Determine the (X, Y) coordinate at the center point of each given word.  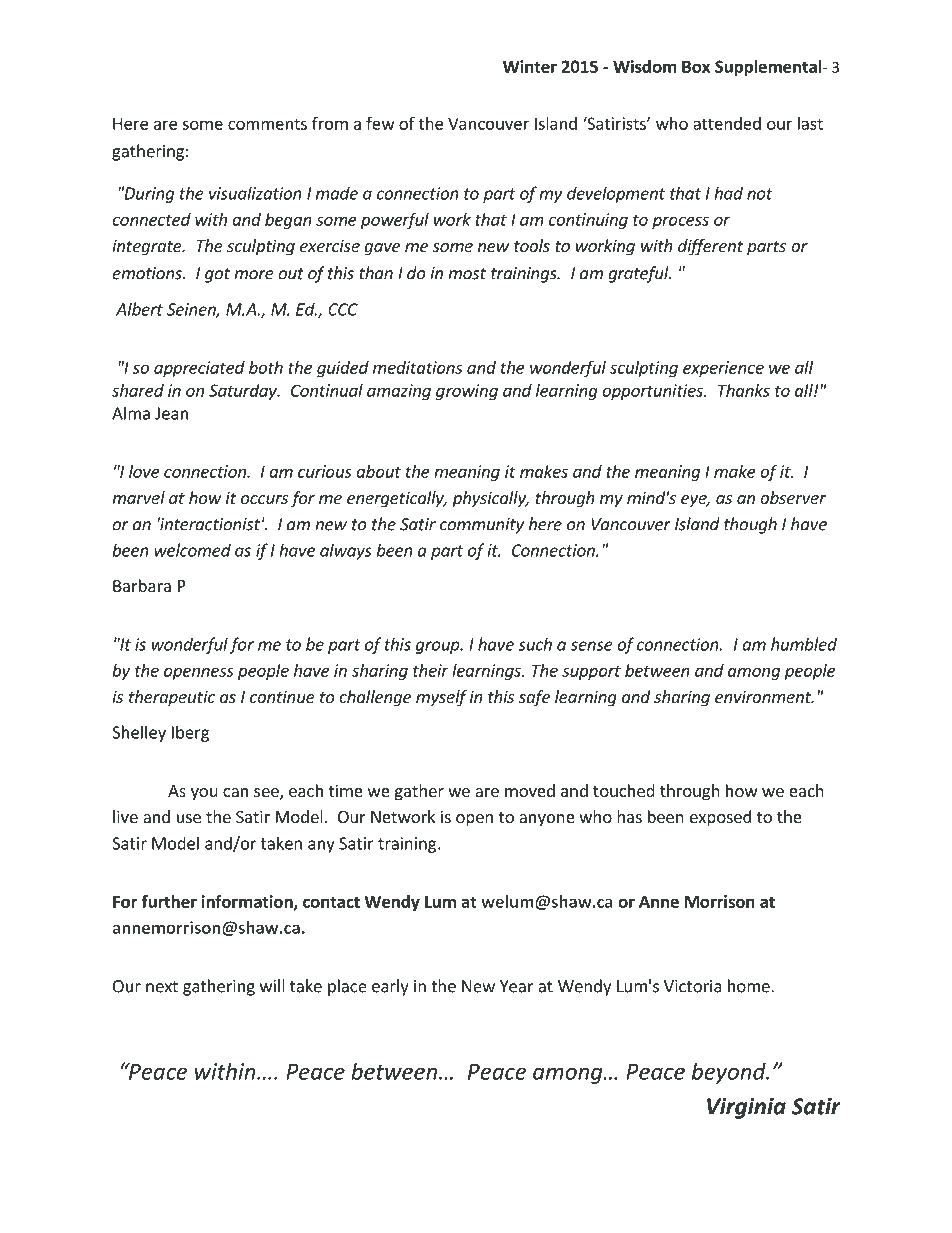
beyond (730, 1073)
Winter (530, 66)
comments (267, 124)
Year (516, 986)
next (162, 987)
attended (727, 123)
